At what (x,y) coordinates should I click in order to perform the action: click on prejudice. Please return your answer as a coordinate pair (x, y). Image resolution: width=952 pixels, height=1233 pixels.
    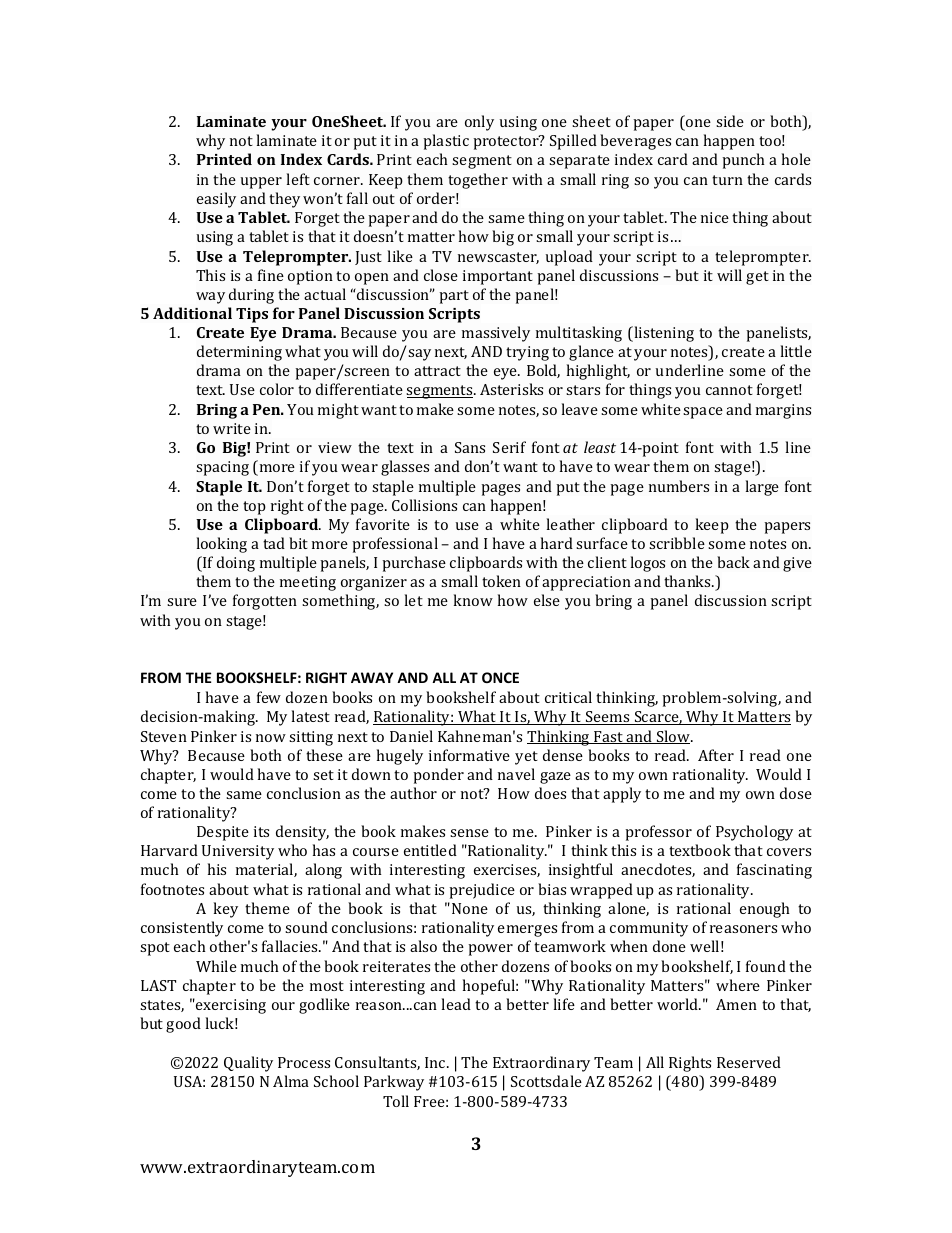
    Looking at the image, I should click on (482, 891).
